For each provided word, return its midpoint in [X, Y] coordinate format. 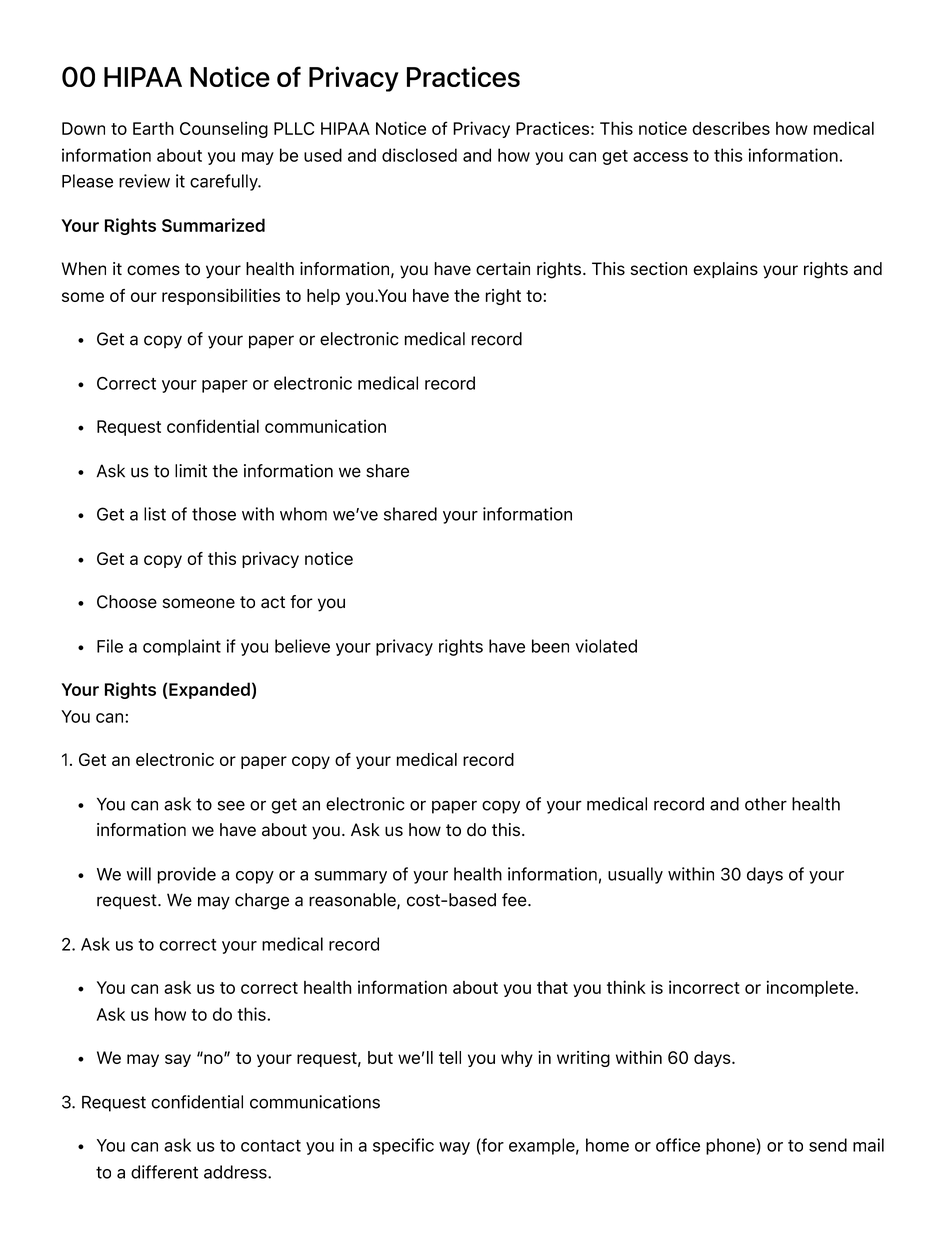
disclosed [419, 155]
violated [606, 646]
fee [515, 900]
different [164, 1172]
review [144, 181]
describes [731, 128]
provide [187, 875]
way [454, 1148]
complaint [182, 647]
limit [191, 471]
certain [503, 269]
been [550, 646]
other [766, 804]
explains [725, 270]
